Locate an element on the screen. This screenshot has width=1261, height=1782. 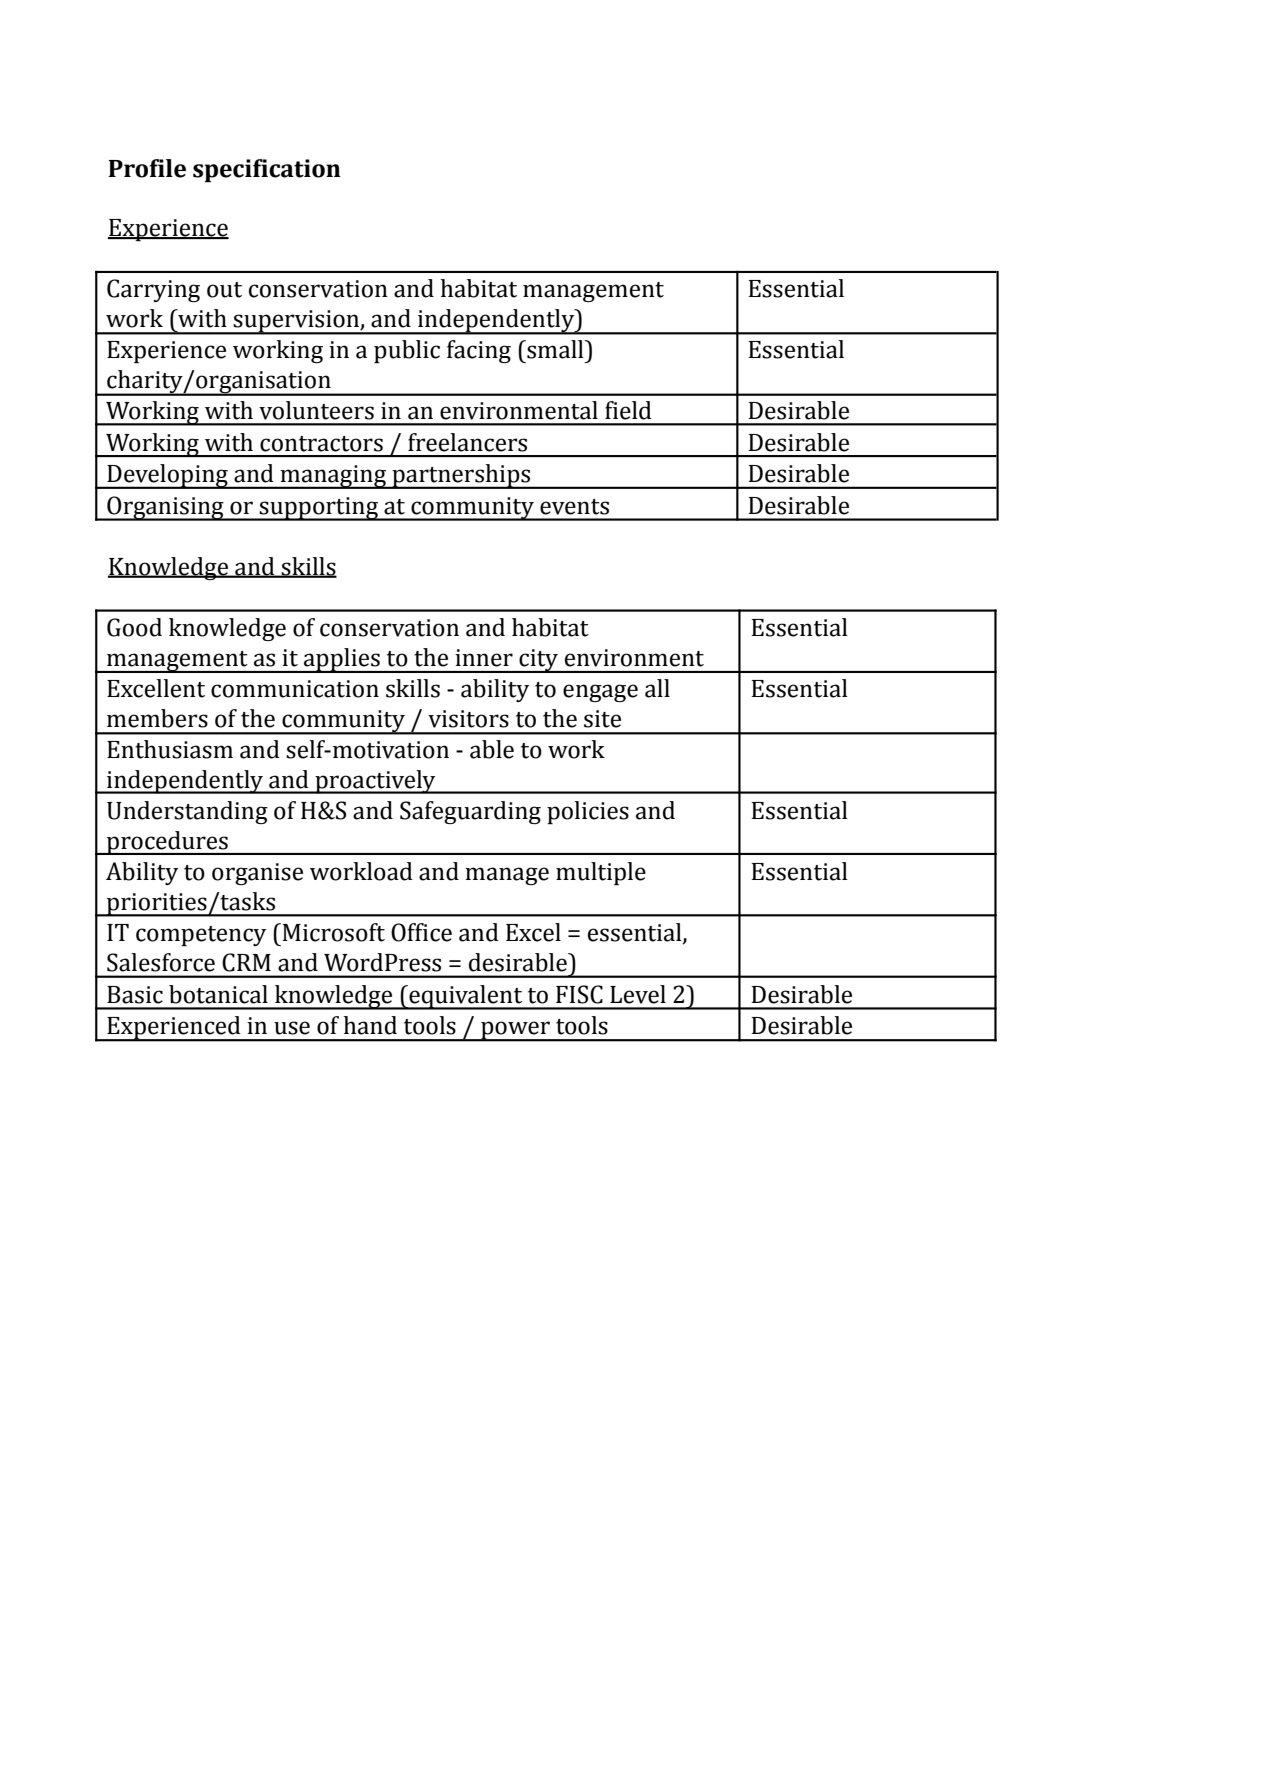
site is located at coordinates (602, 719).
